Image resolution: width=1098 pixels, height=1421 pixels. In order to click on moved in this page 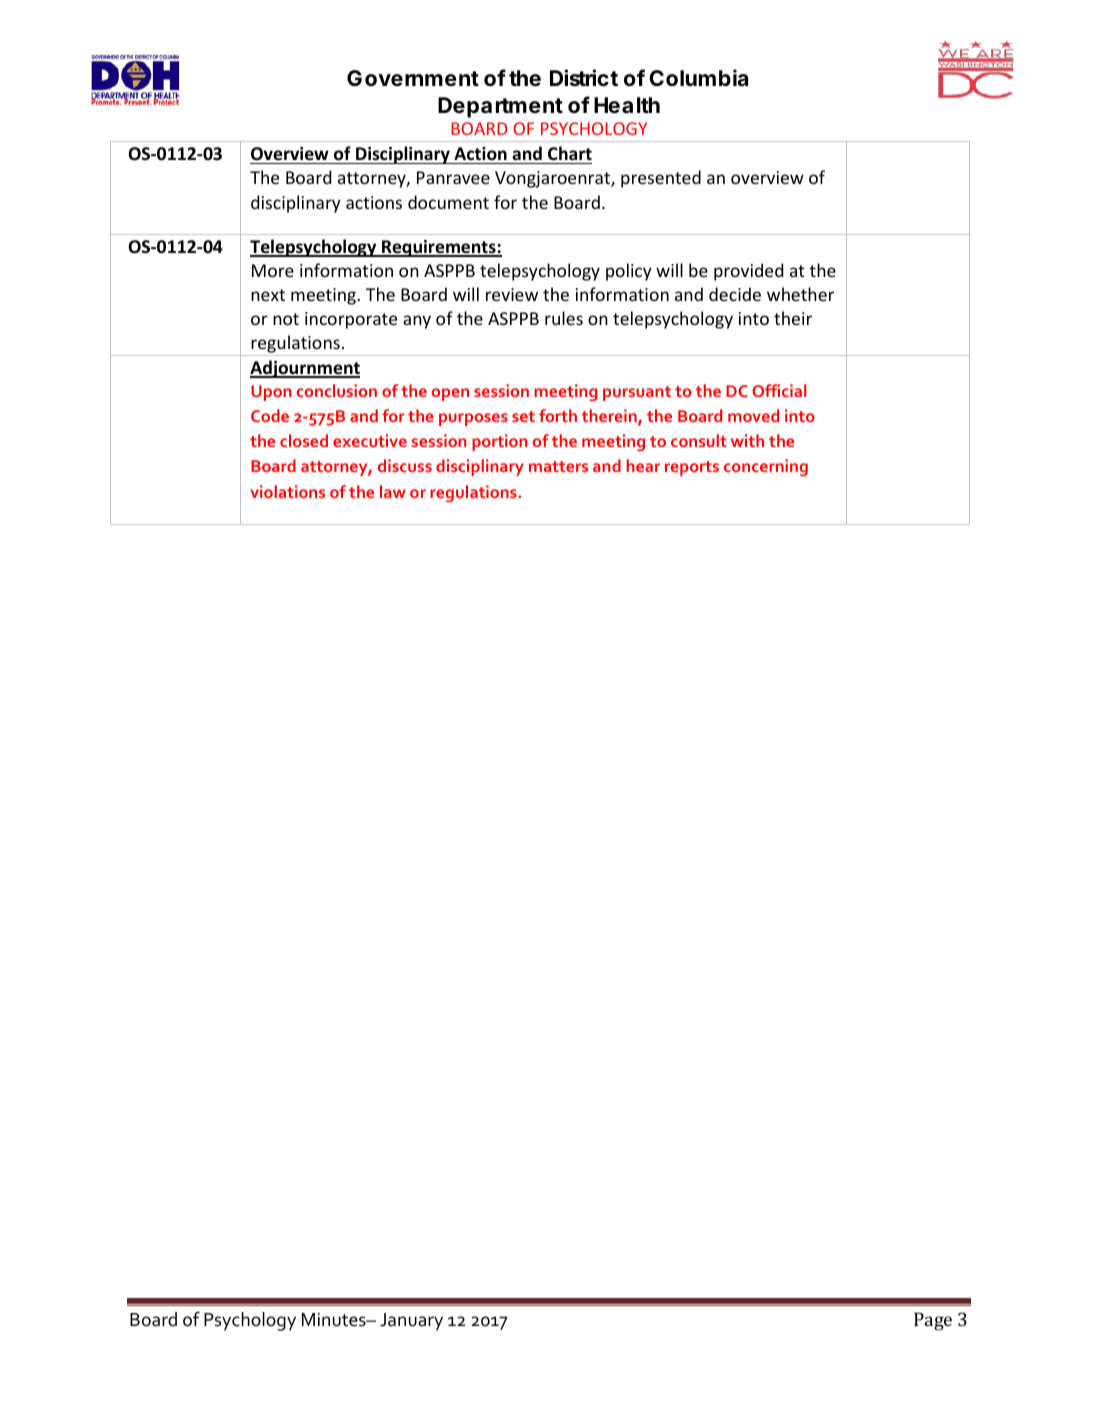, I will do `click(753, 415)`.
